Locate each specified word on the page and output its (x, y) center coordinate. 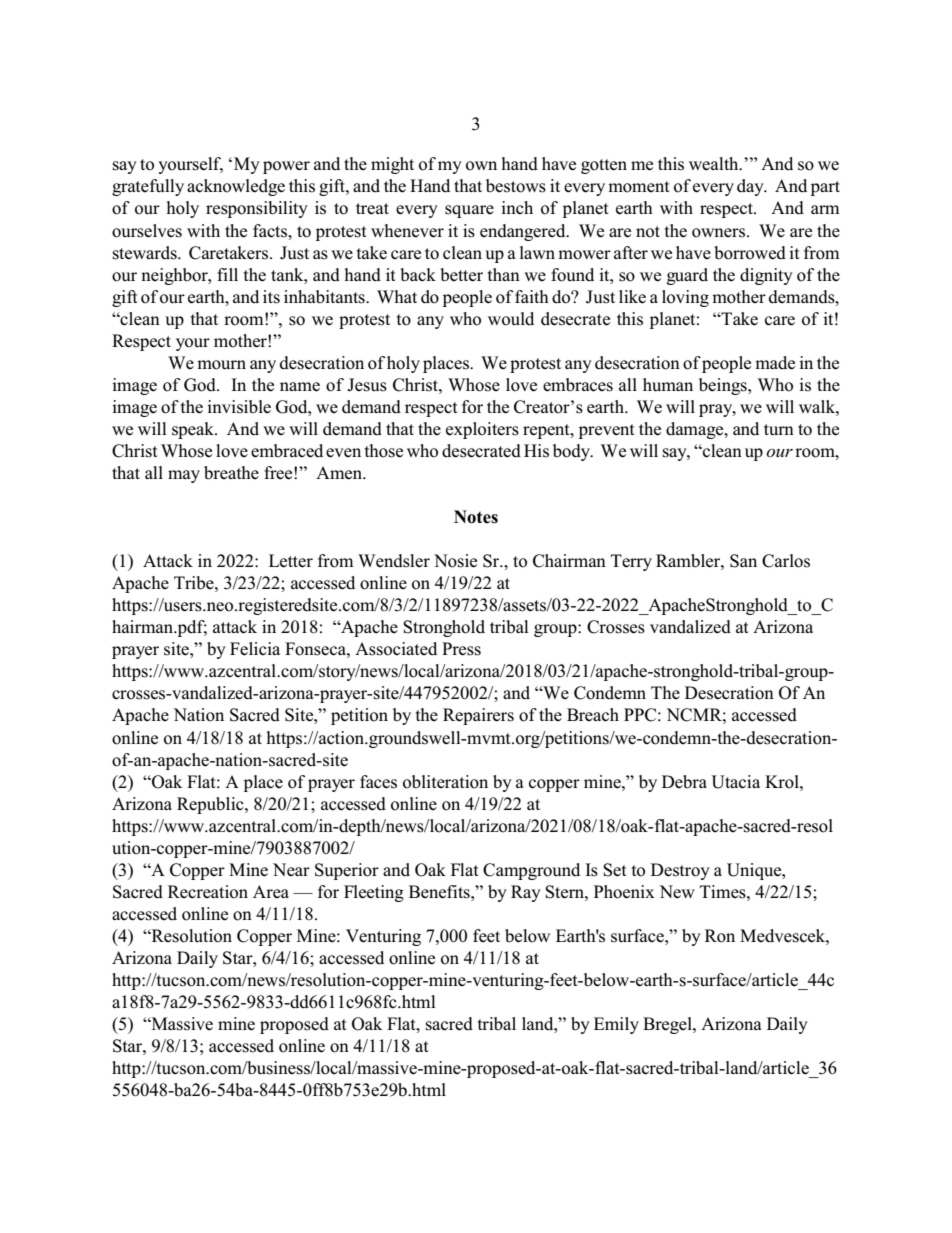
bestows (516, 186)
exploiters (482, 430)
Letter (291, 561)
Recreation (208, 892)
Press (461, 649)
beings (724, 386)
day (751, 187)
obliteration (445, 782)
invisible (239, 407)
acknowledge (236, 187)
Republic (211, 805)
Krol (783, 782)
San (743, 561)
